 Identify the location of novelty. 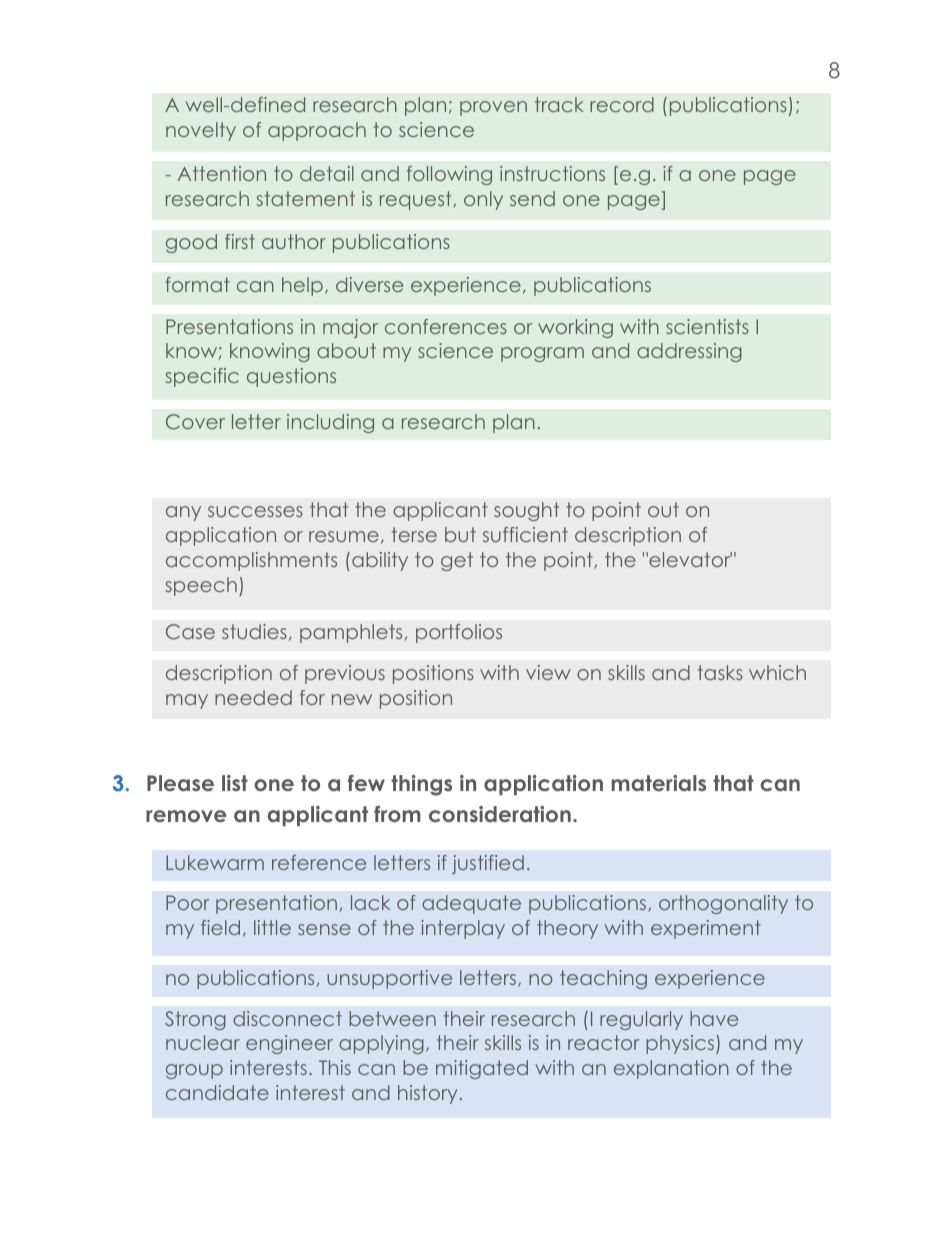
(201, 131).
